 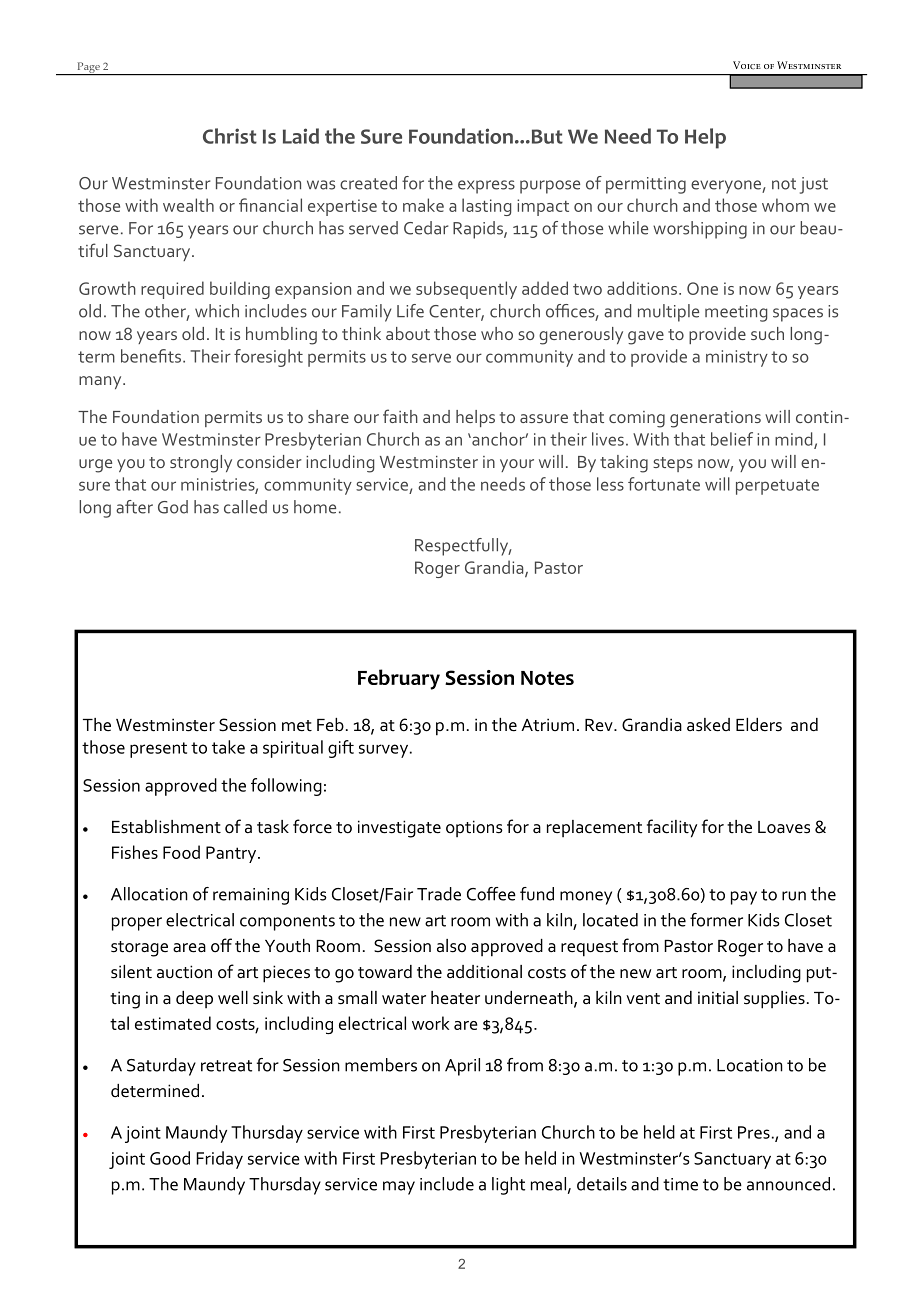 I want to click on Good, so click(x=170, y=1158).
